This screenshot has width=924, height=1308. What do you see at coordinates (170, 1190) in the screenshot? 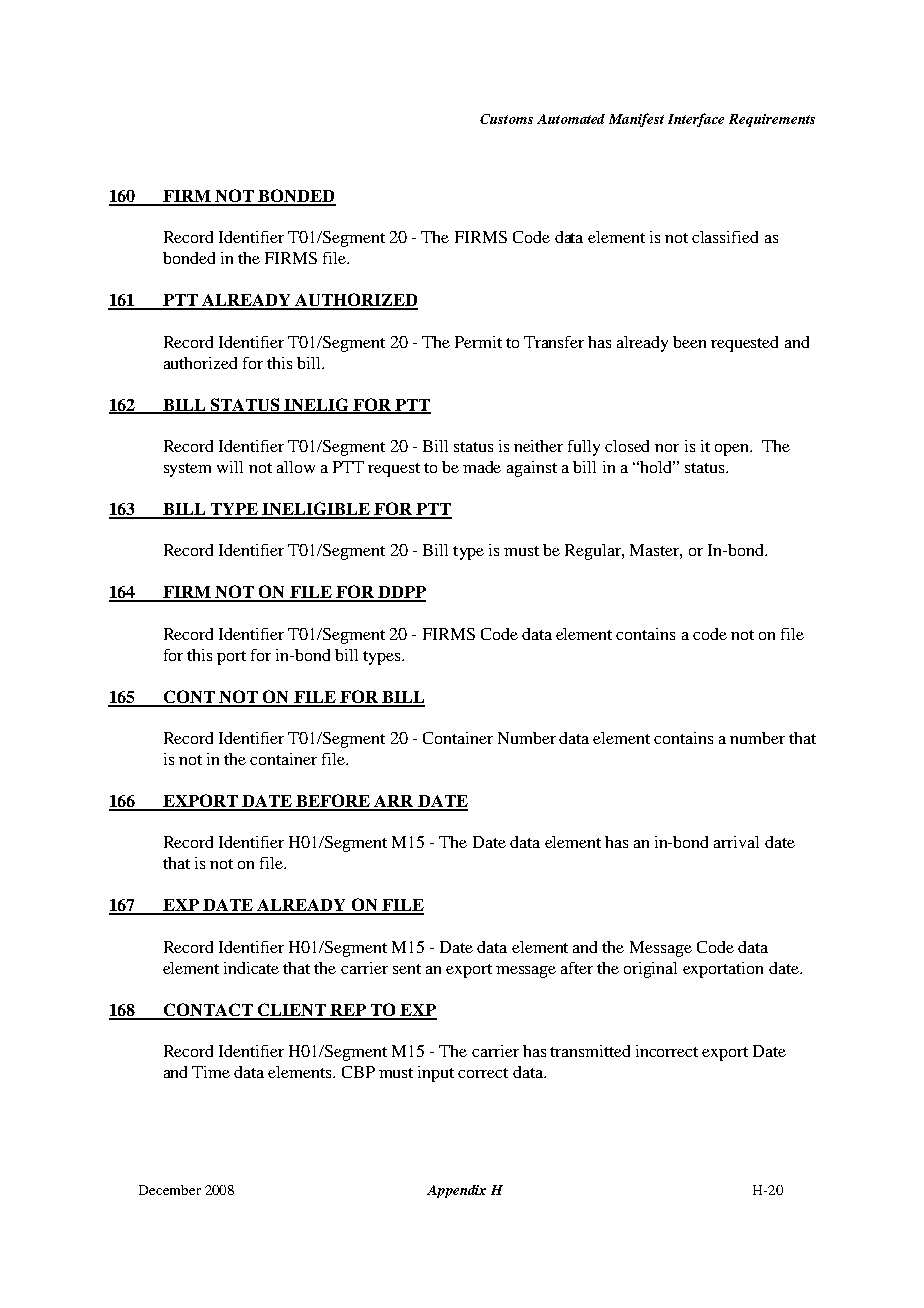
I see `December` at bounding box center [170, 1190].
